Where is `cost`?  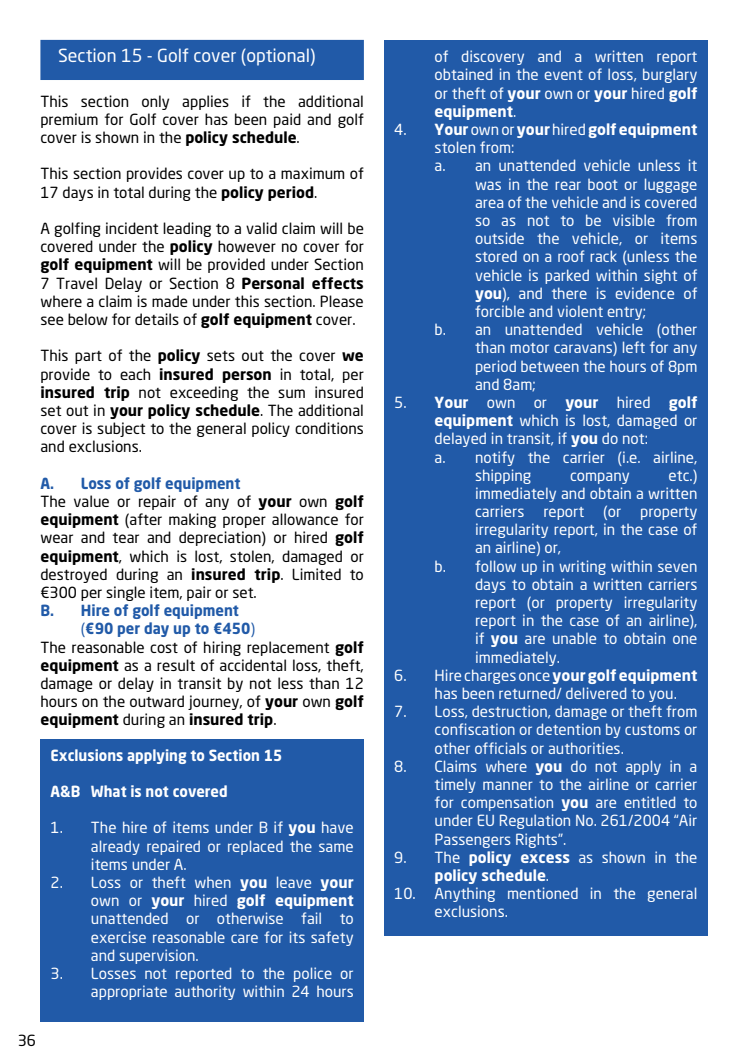
cost is located at coordinates (164, 648).
